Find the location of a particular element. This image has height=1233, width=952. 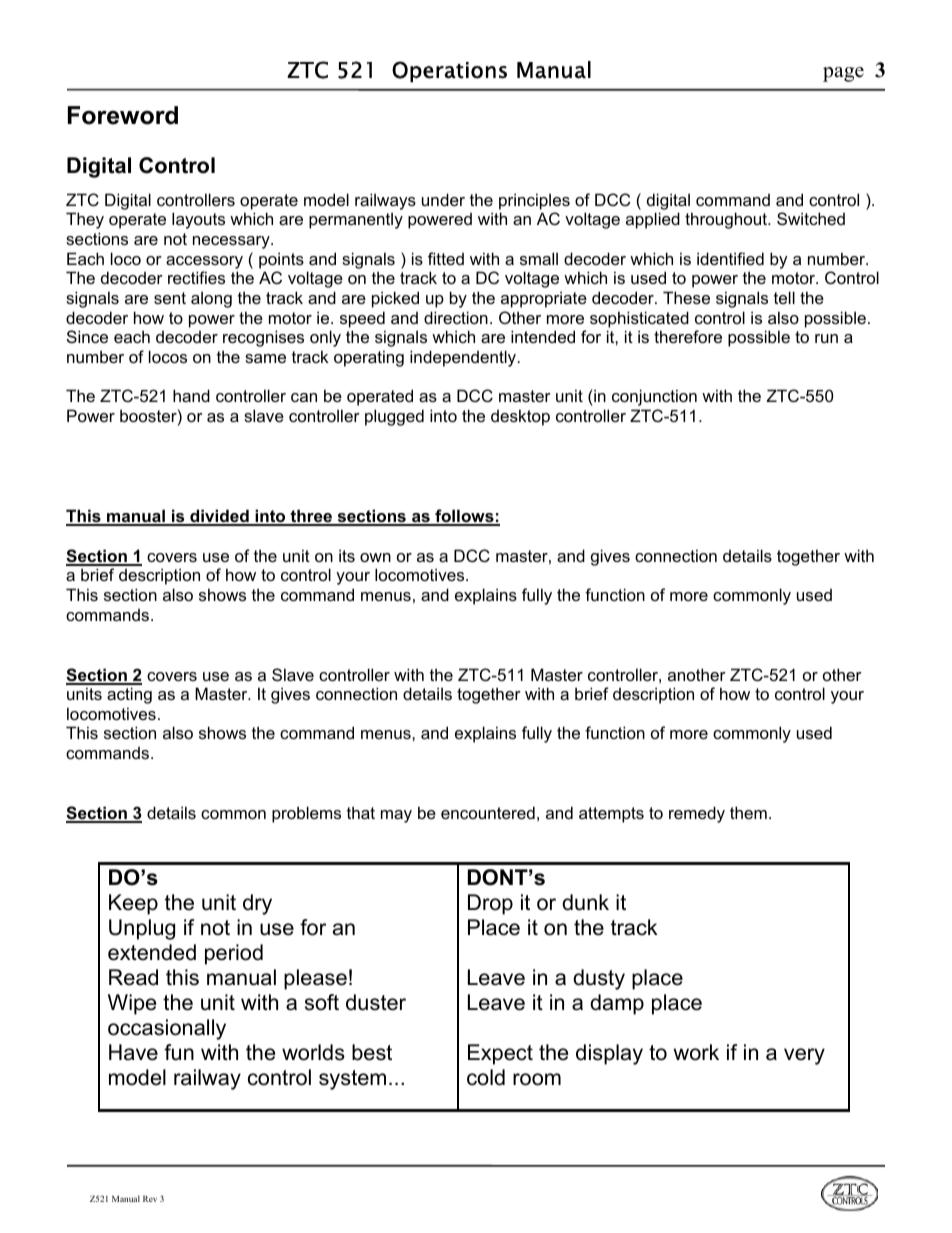

Operations is located at coordinates (449, 72).
